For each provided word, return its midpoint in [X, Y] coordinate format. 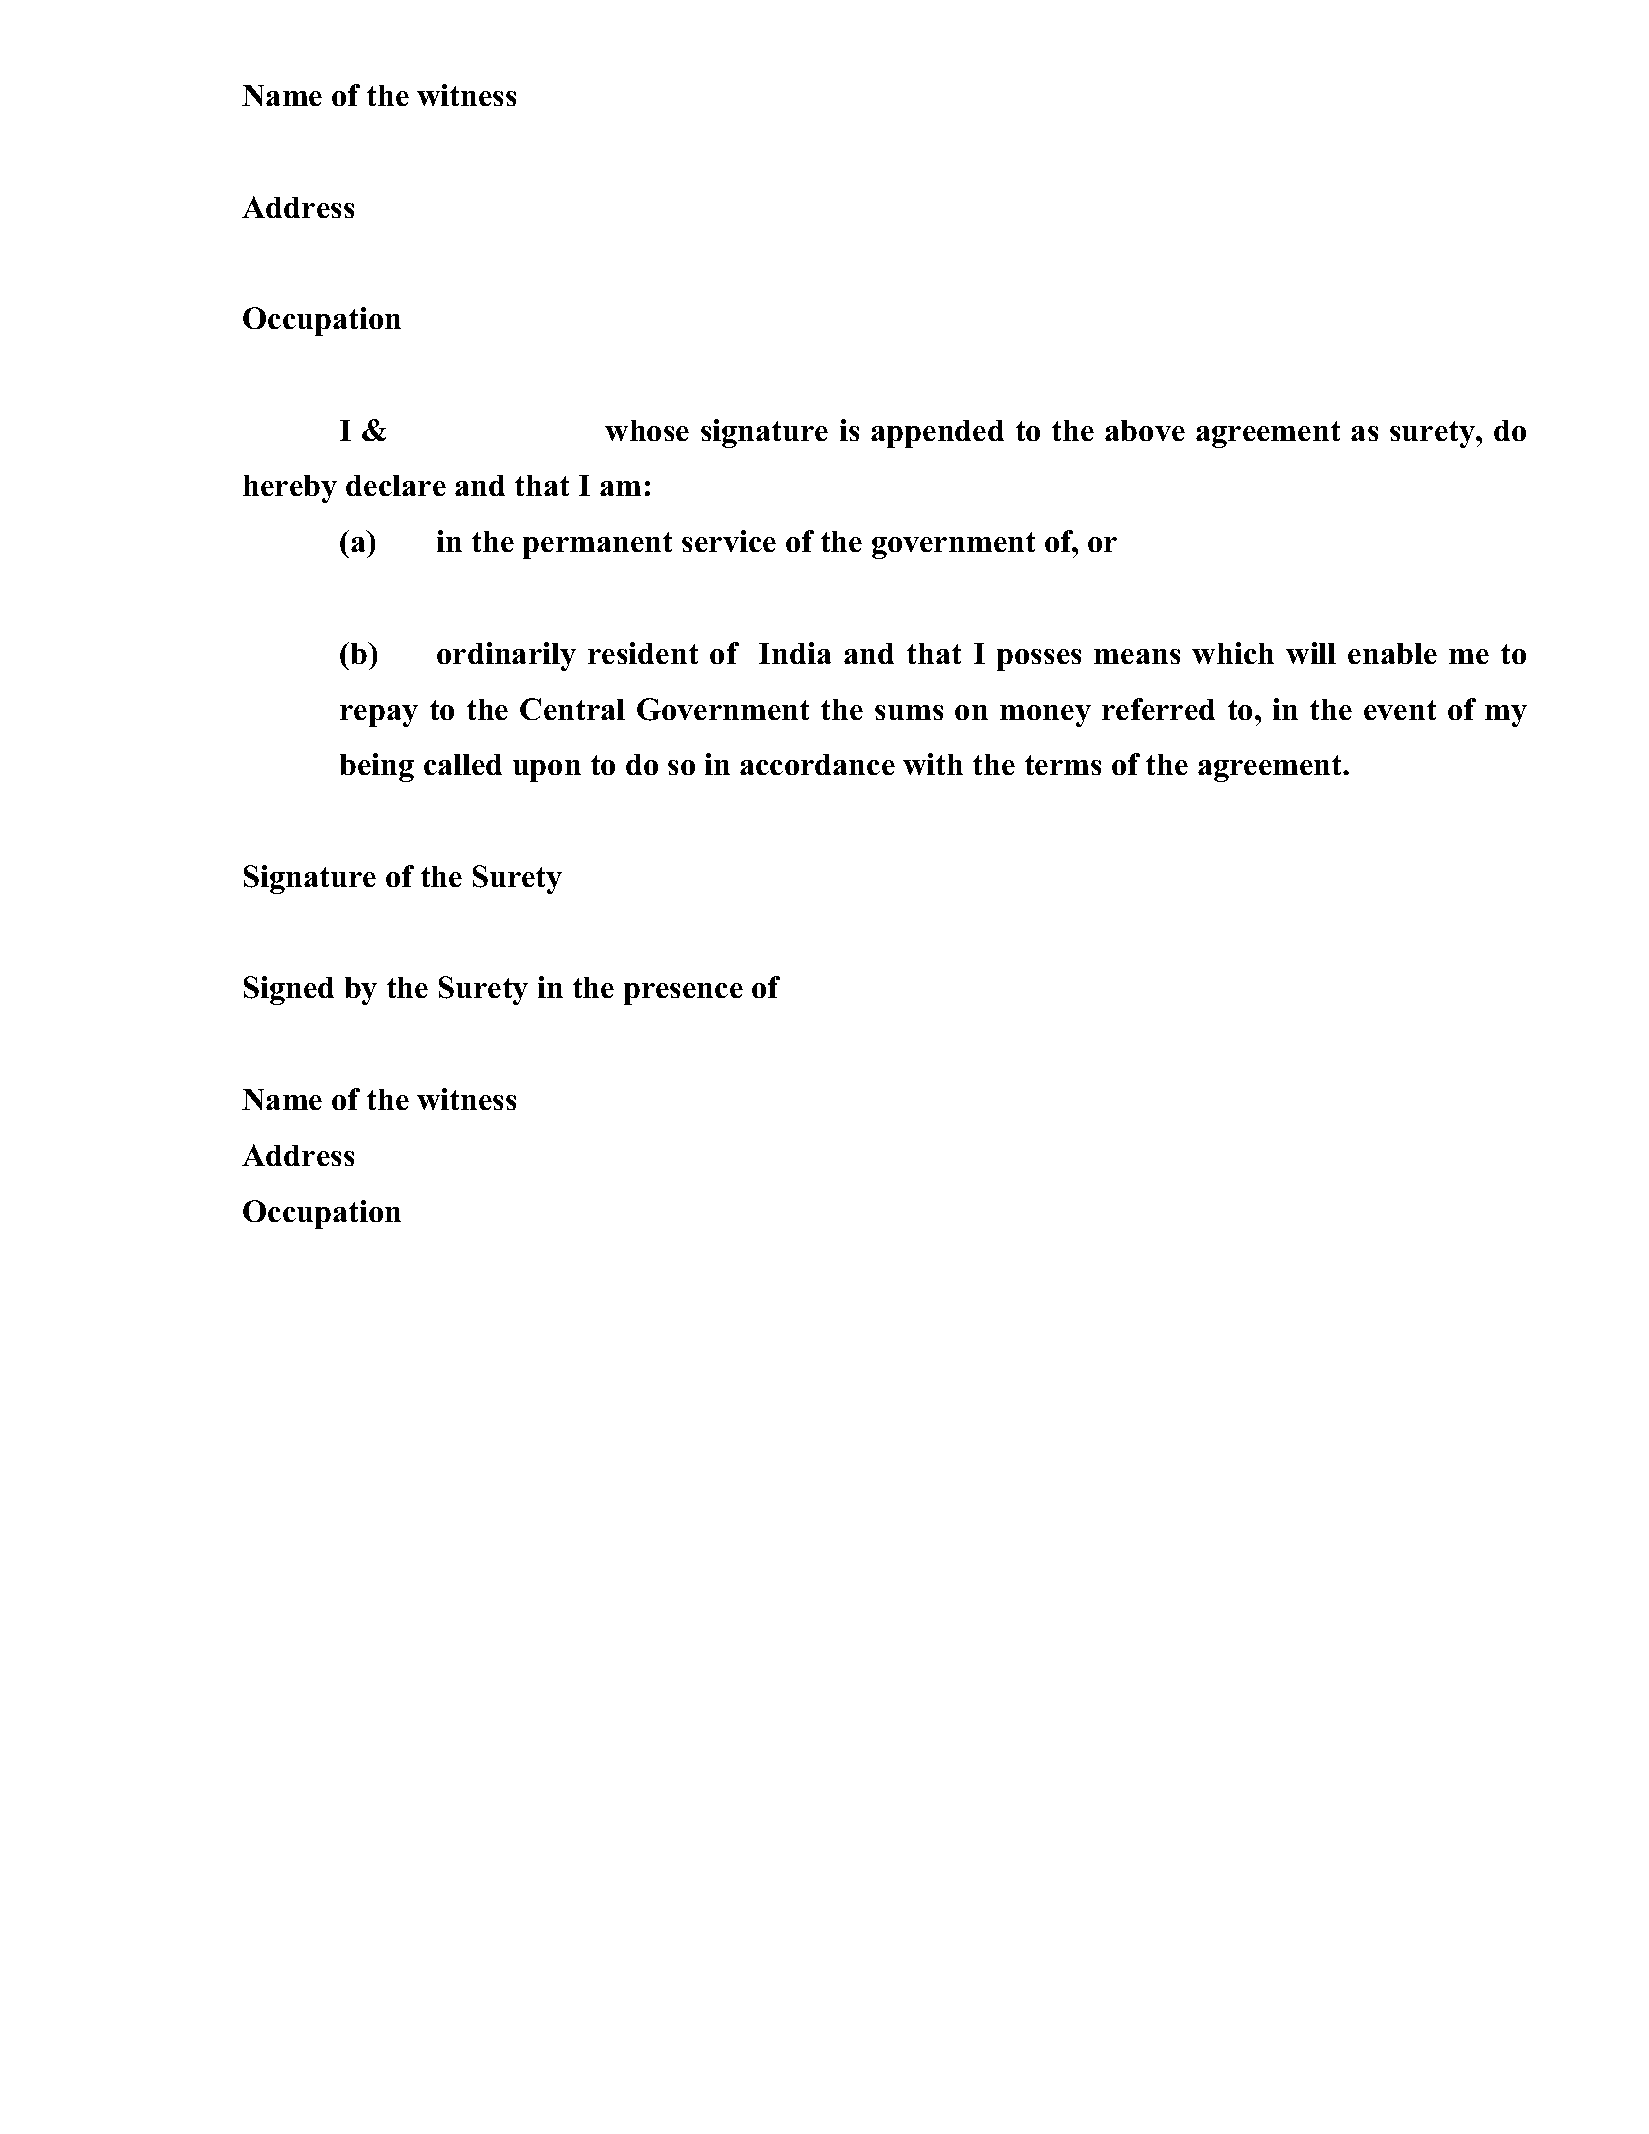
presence [683, 994]
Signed [289, 990]
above [1145, 430]
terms [1063, 765]
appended [937, 434]
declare [396, 485]
